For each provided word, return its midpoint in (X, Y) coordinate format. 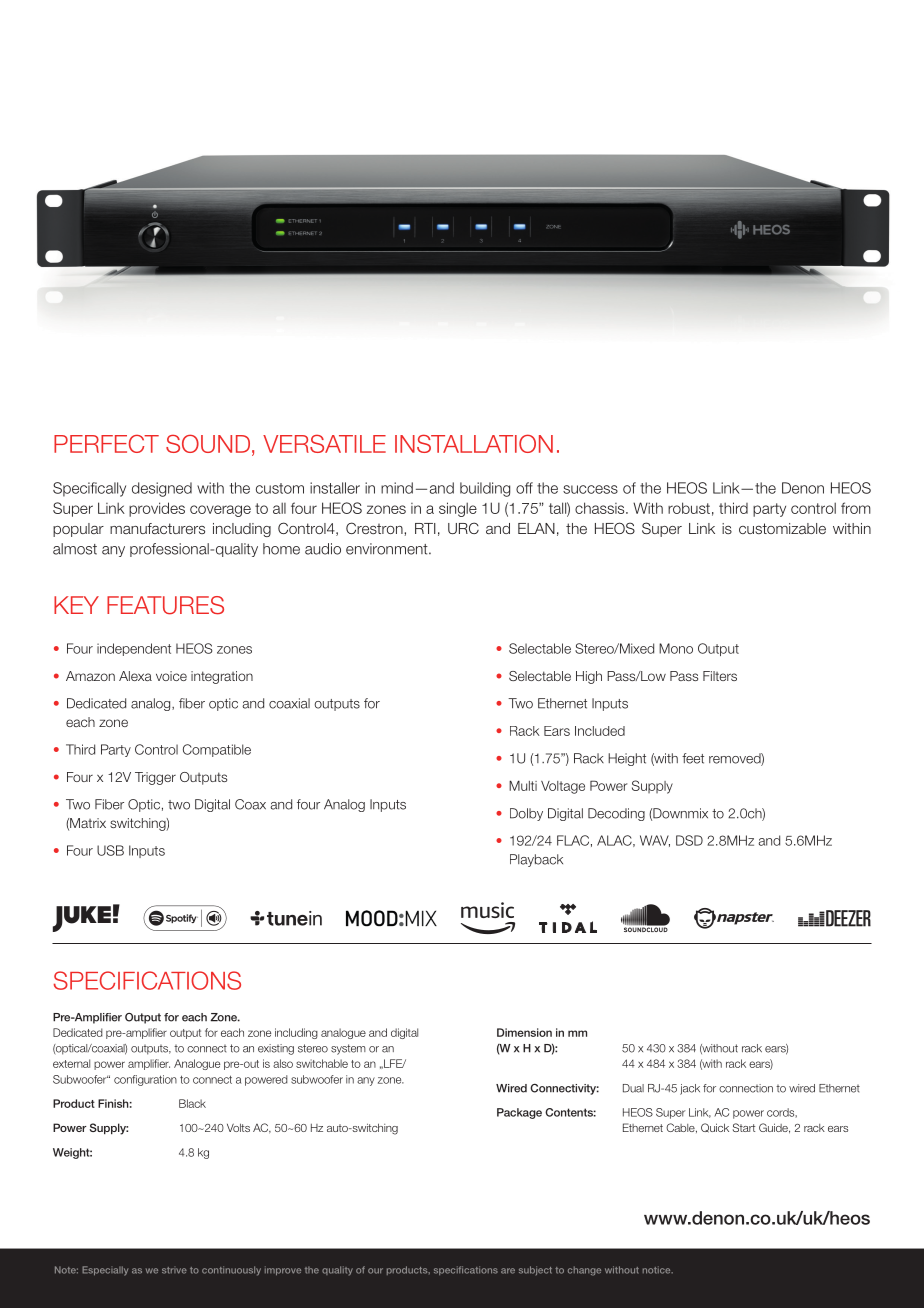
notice (658, 1270)
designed (162, 489)
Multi (523, 785)
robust (689, 508)
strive (174, 1270)
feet (693, 758)
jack (690, 1089)
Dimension (524, 1032)
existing (276, 1049)
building (485, 489)
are (508, 1271)
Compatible (217, 750)
